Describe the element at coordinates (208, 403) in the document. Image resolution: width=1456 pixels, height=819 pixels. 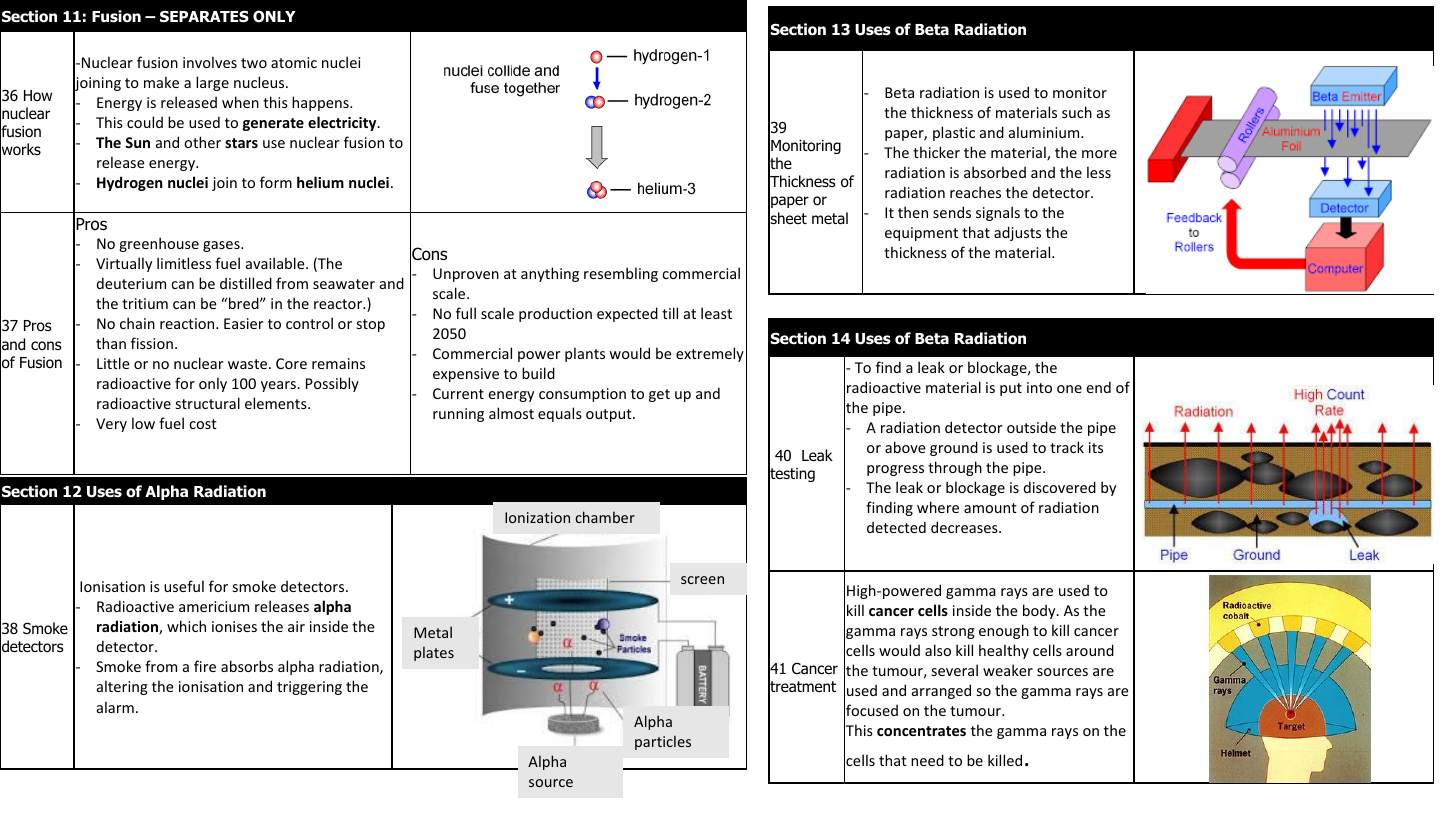
I see `structural` at that location.
